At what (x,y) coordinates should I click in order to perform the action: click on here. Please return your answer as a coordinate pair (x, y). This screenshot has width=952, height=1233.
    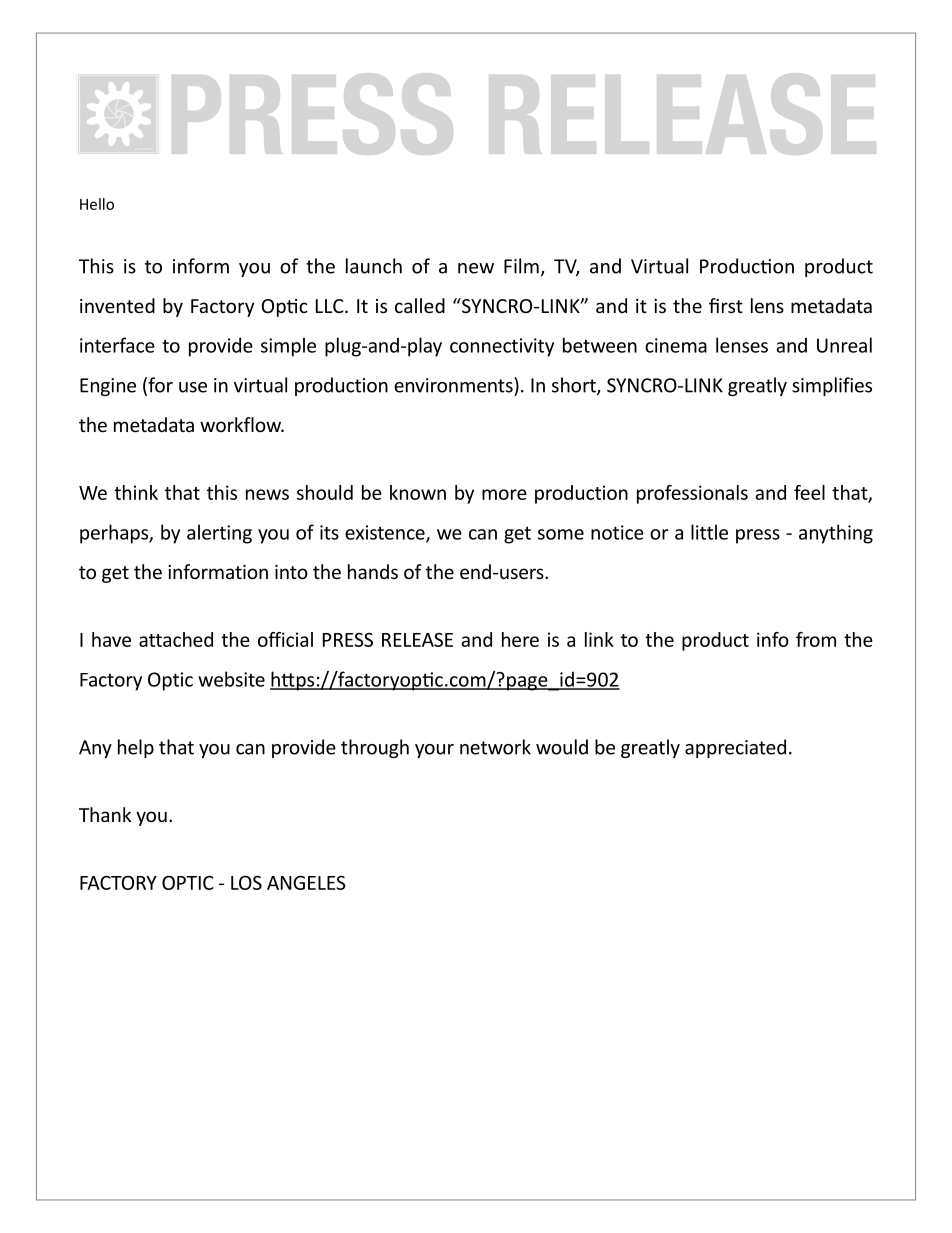
    Looking at the image, I should click on (520, 639).
